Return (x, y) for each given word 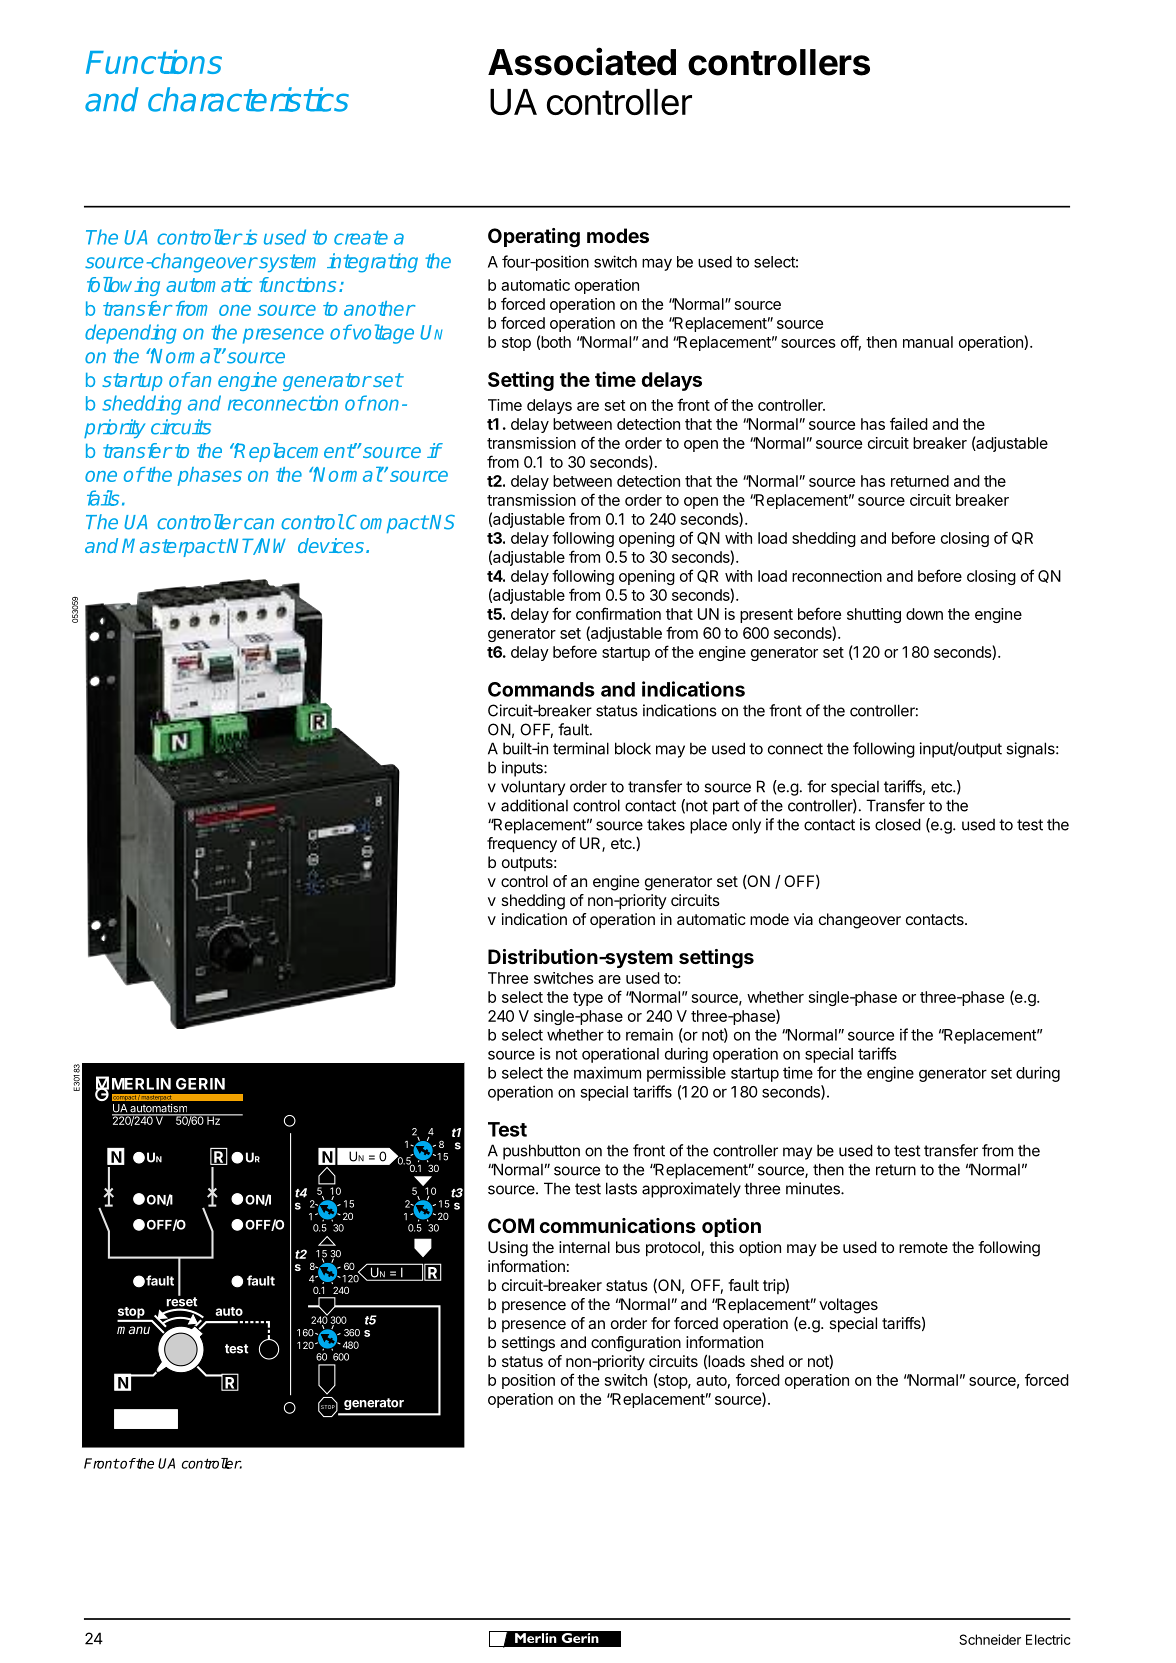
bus (628, 1247)
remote (923, 1247)
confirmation (618, 613)
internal (584, 1247)
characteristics (248, 99)
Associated (582, 61)
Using (508, 1249)
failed (909, 423)
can (259, 524)
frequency (522, 845)
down (924, 614)
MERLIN (141, 1084)
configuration (636, 1344)
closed (898, 824)
